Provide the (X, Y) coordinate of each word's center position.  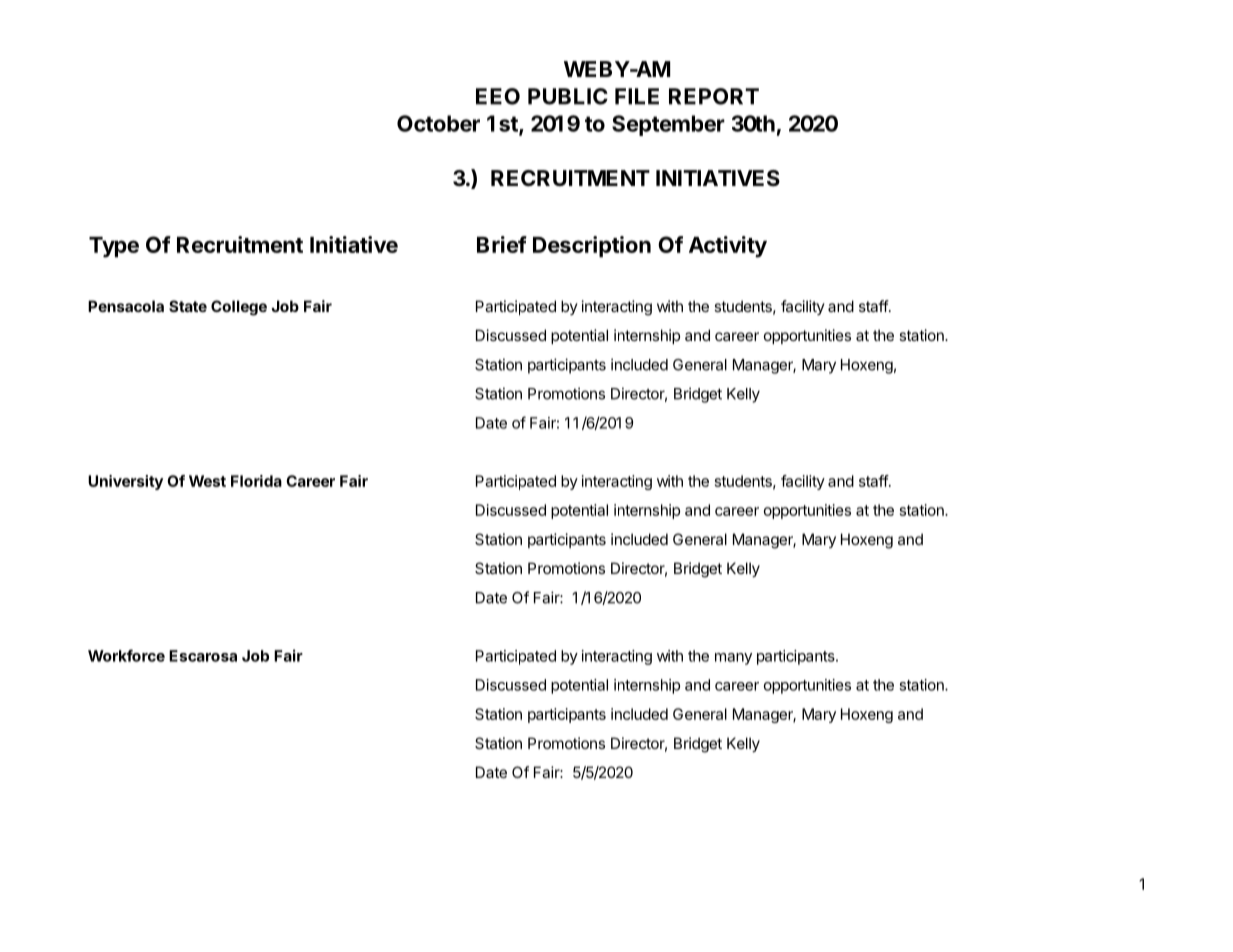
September (668, 125)
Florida (256, 481)
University (125, 482)
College (239, 308)
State (188, 306)
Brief (502, 244)
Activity (728, 247)
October (438, 123)
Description (592, 247)
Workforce (126, 655)
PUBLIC (568, 96)
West (207, 481)
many (733, 659)
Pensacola (126, 306)
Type (114, 247)
